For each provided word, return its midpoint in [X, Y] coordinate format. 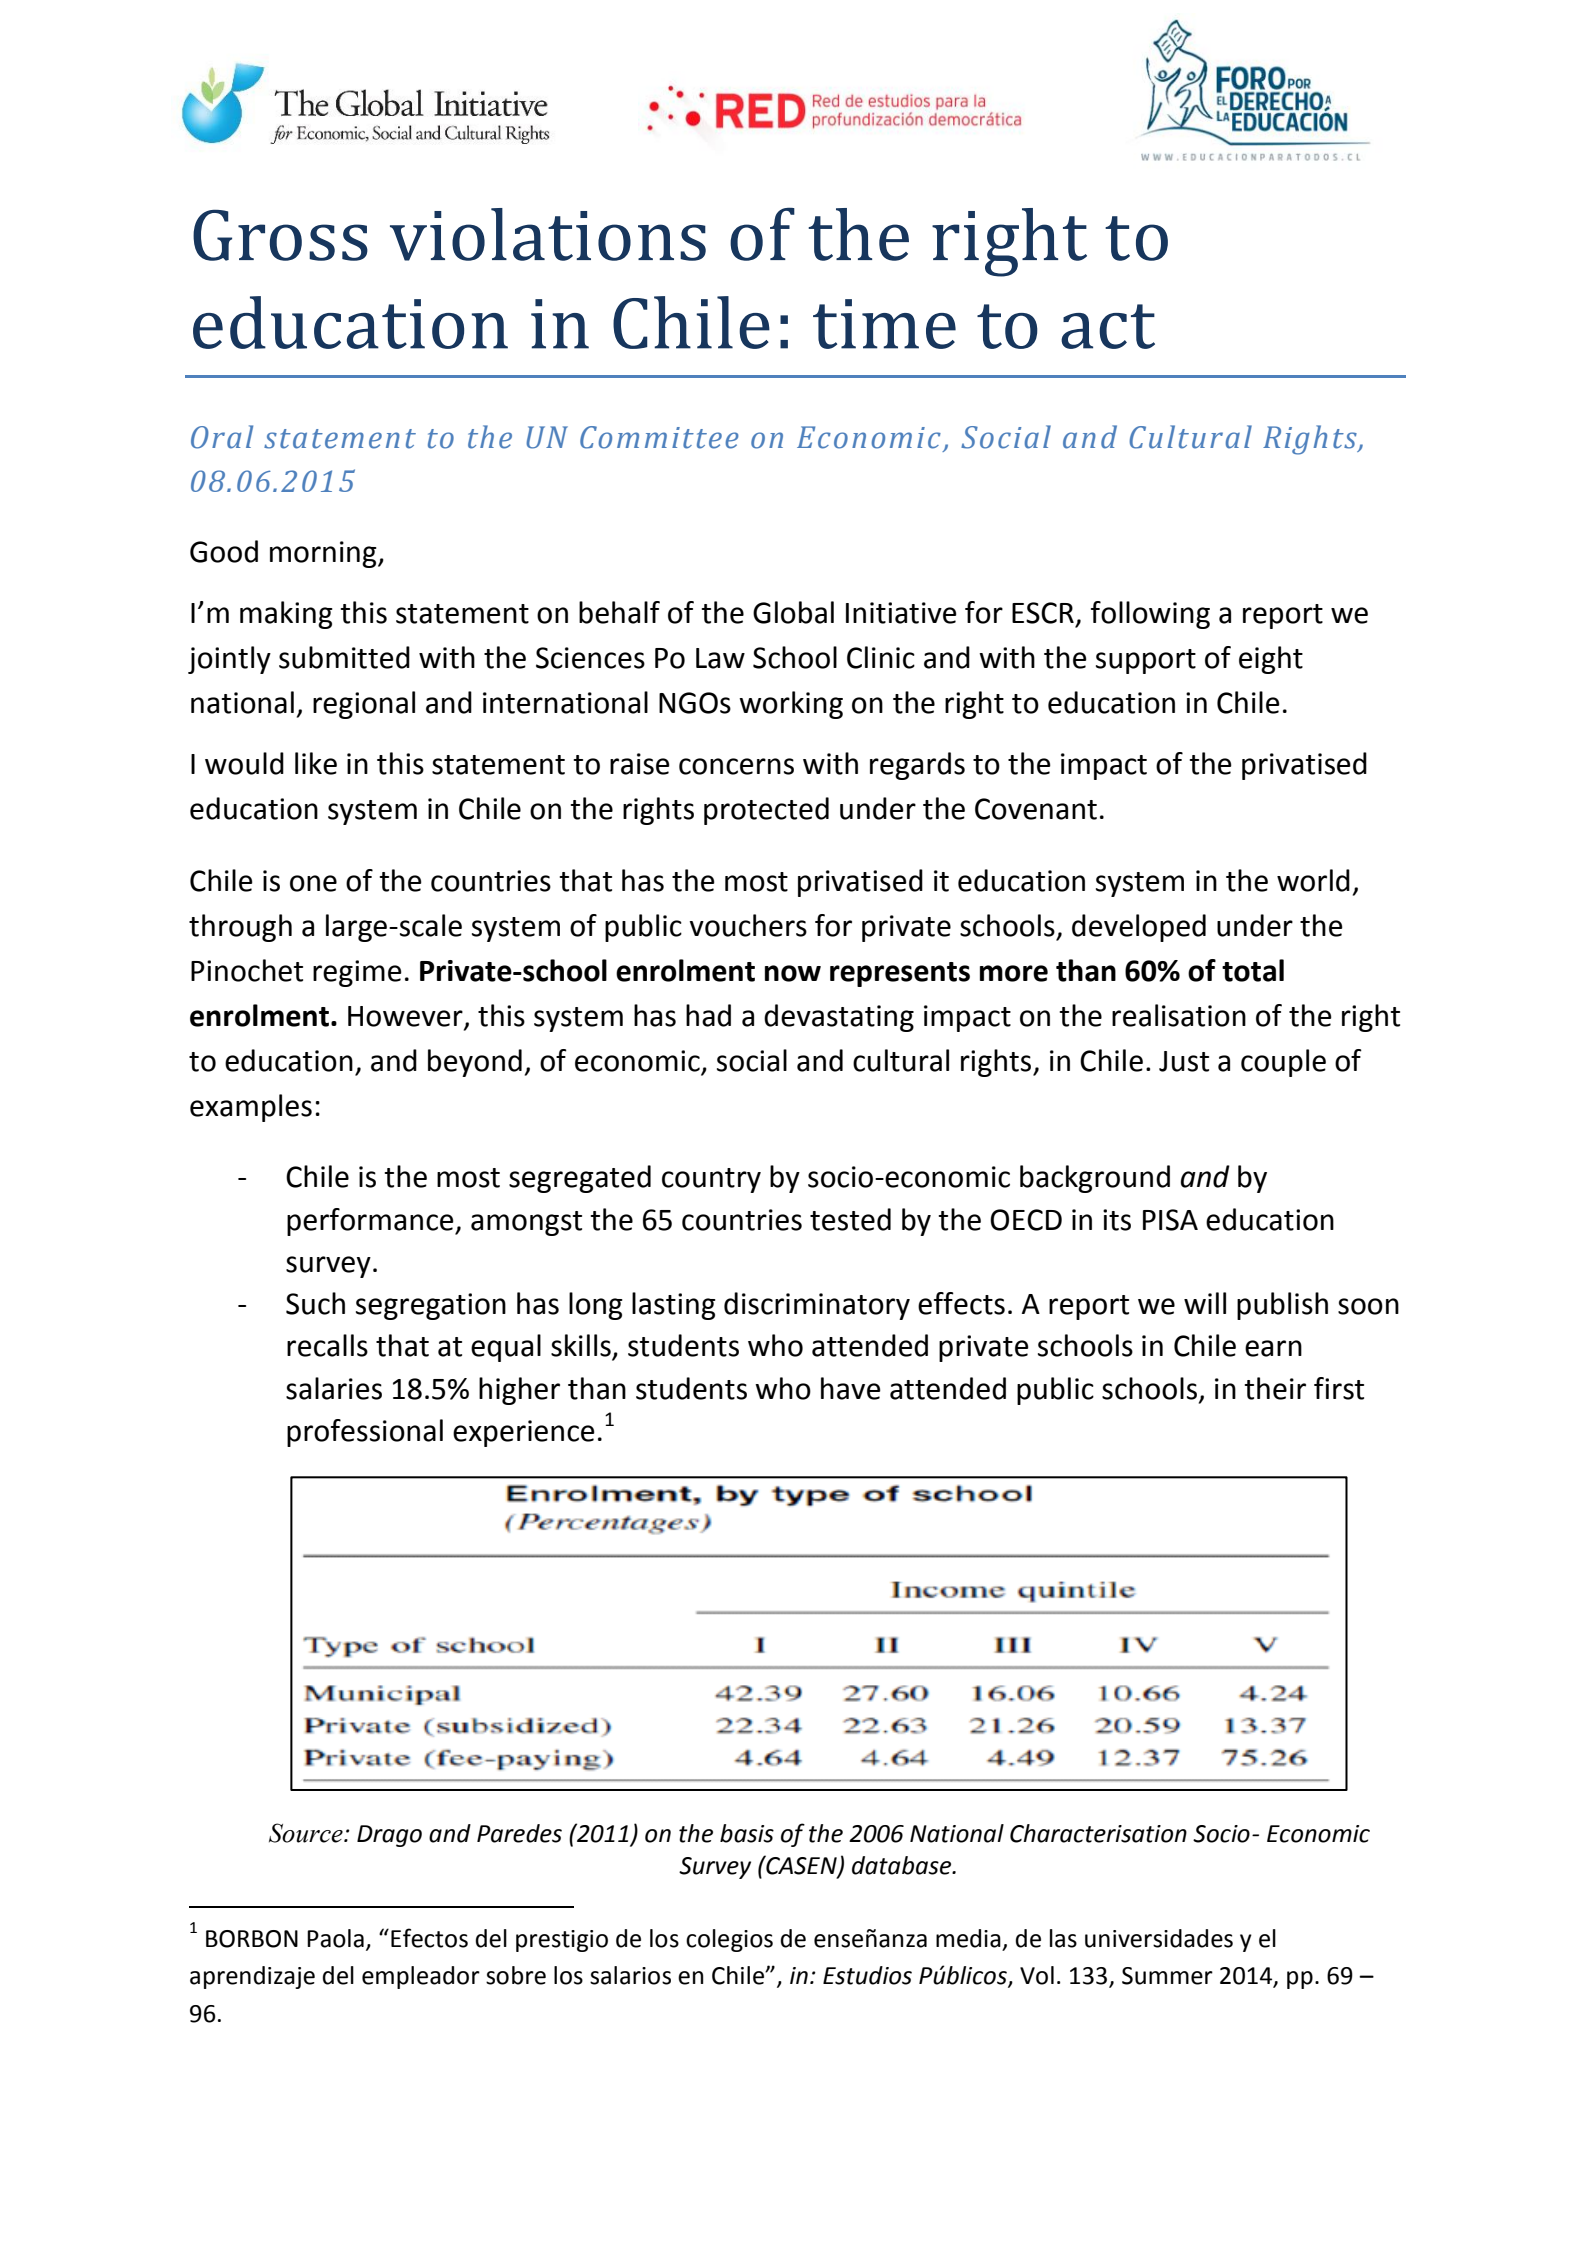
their [1275, 1388]
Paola [335, 1938]
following [1150, 615]
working [791, 705]
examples [251, 1108]
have [851, 1388]
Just [1184, 1061]
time [884, 324]
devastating [839, 1018]
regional [364, 705]
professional [365, 1433]
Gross [280, 235]
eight [1271, 660]
